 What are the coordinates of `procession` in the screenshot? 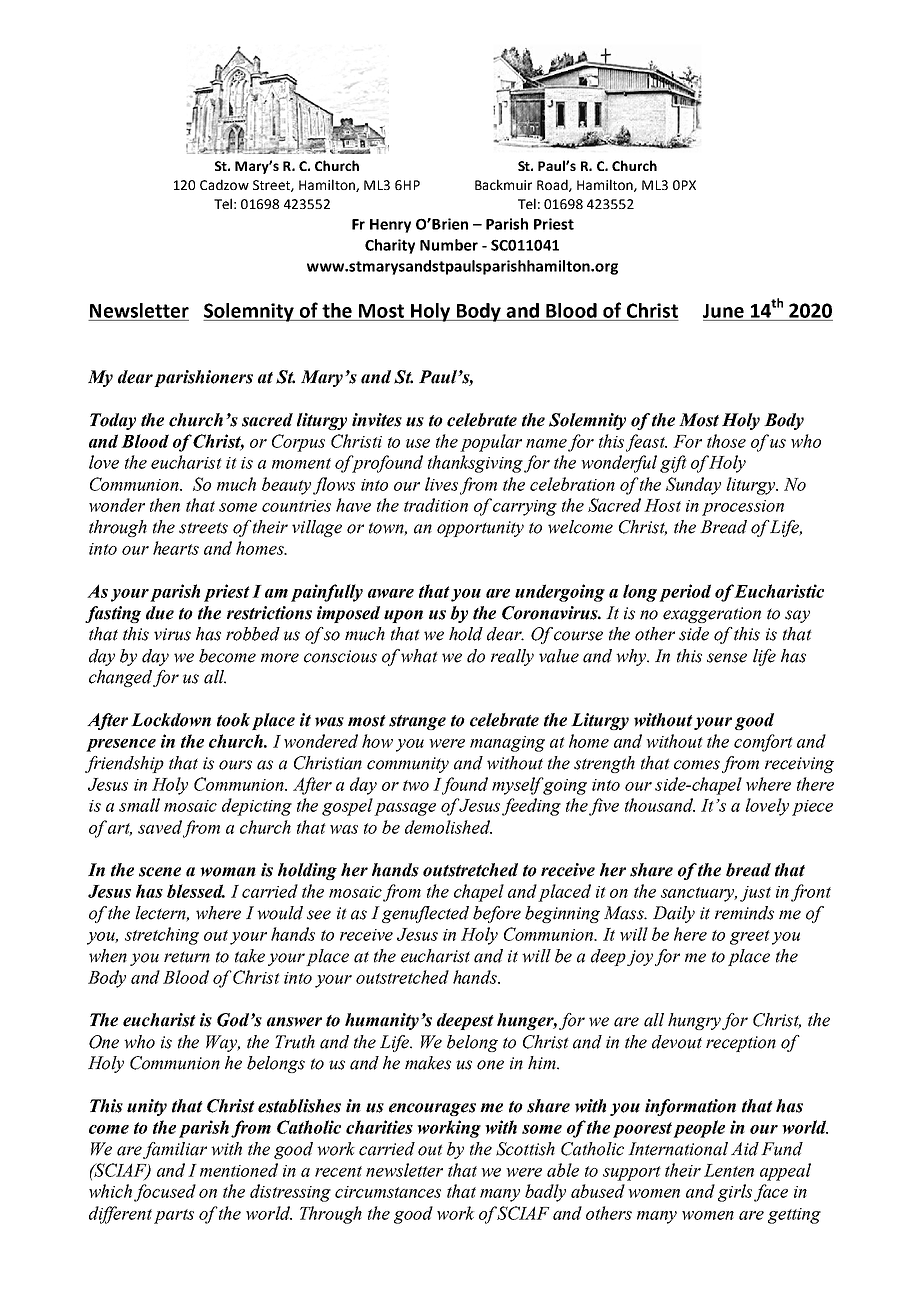 It's located at (743, 508).
